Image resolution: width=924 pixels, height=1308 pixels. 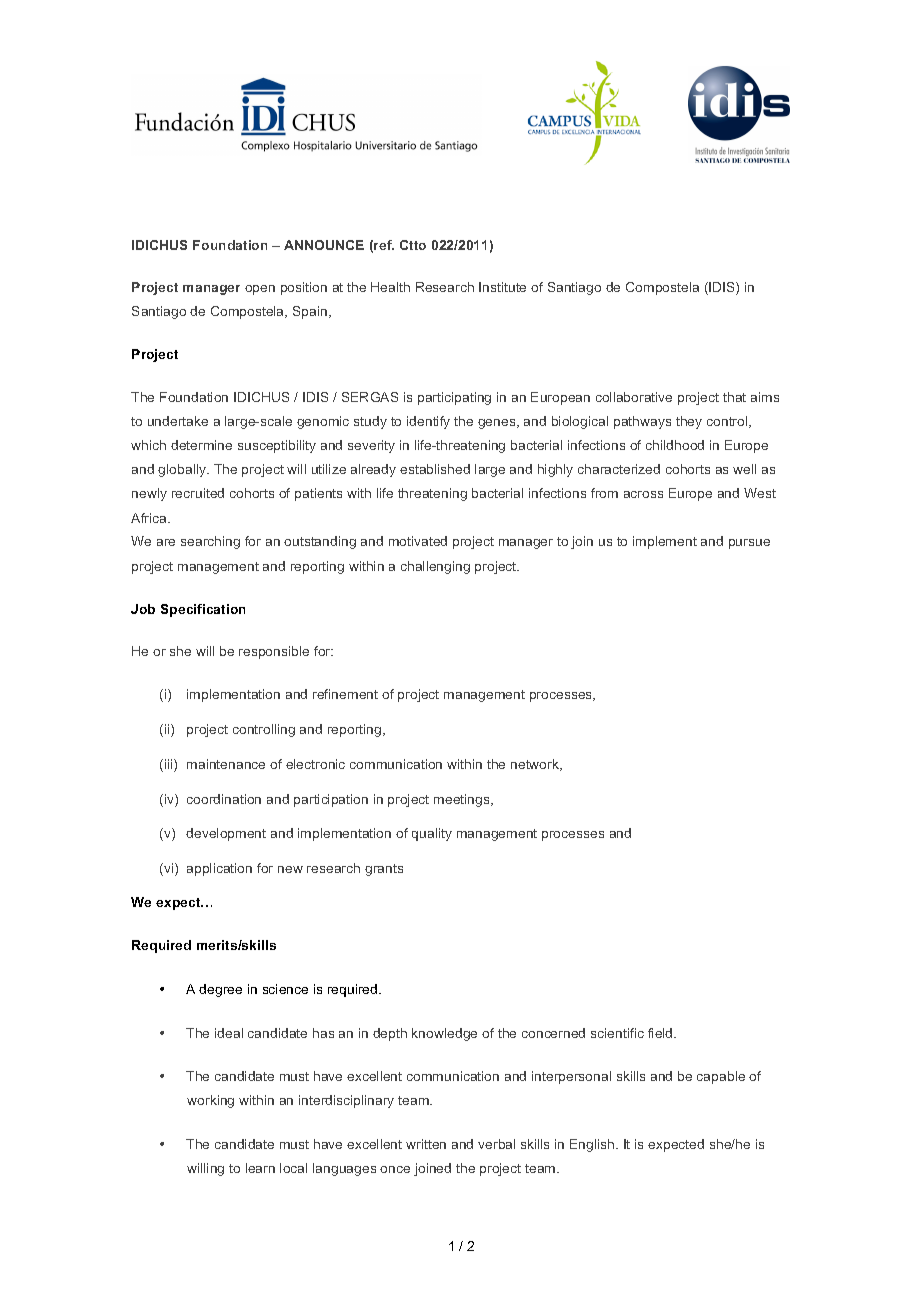 What do you see at coordinates (734, 397) in the screenshot?
I see `that` at bounding box center [734, 397].
